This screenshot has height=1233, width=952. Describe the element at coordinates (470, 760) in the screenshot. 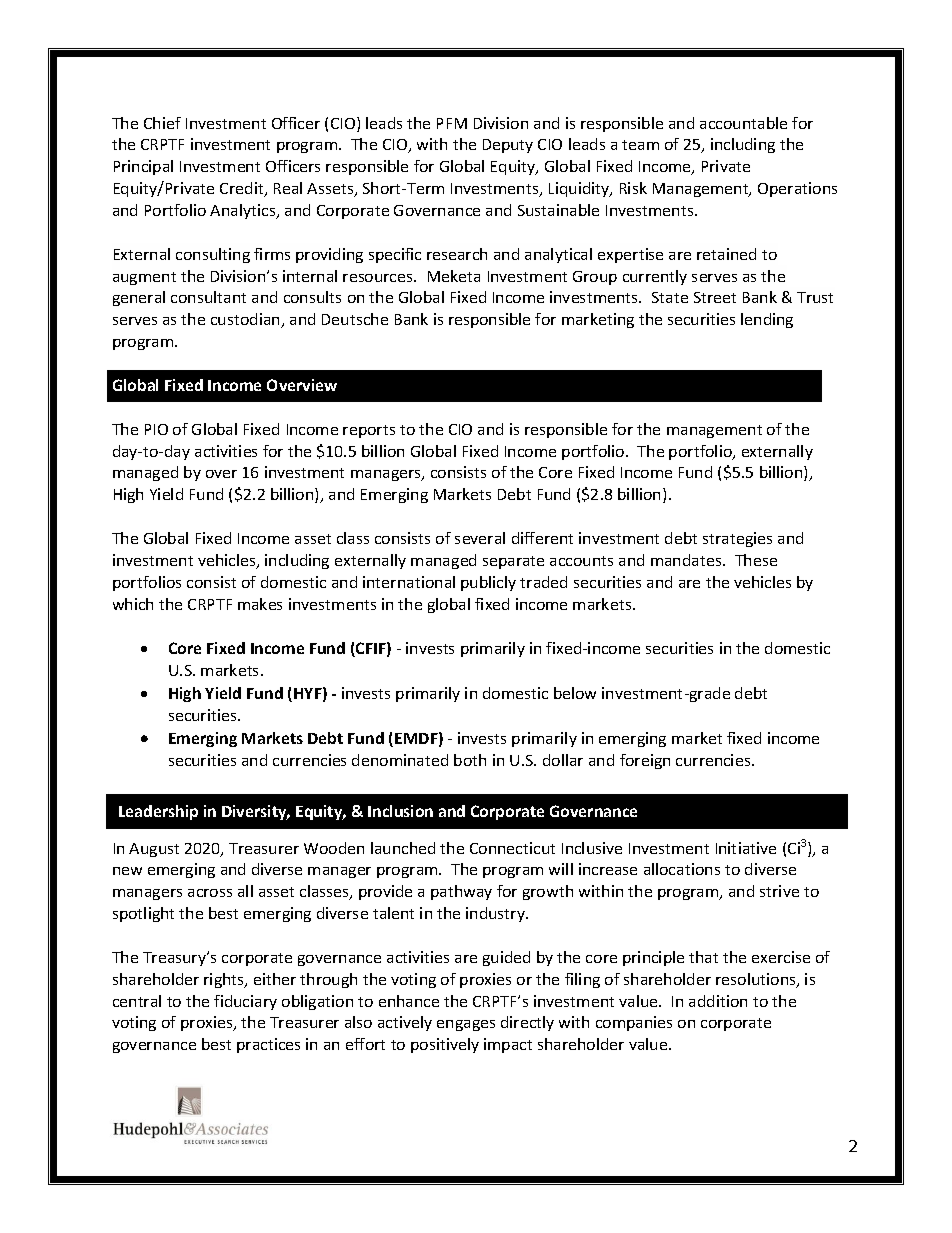

I see `both` at that location.
